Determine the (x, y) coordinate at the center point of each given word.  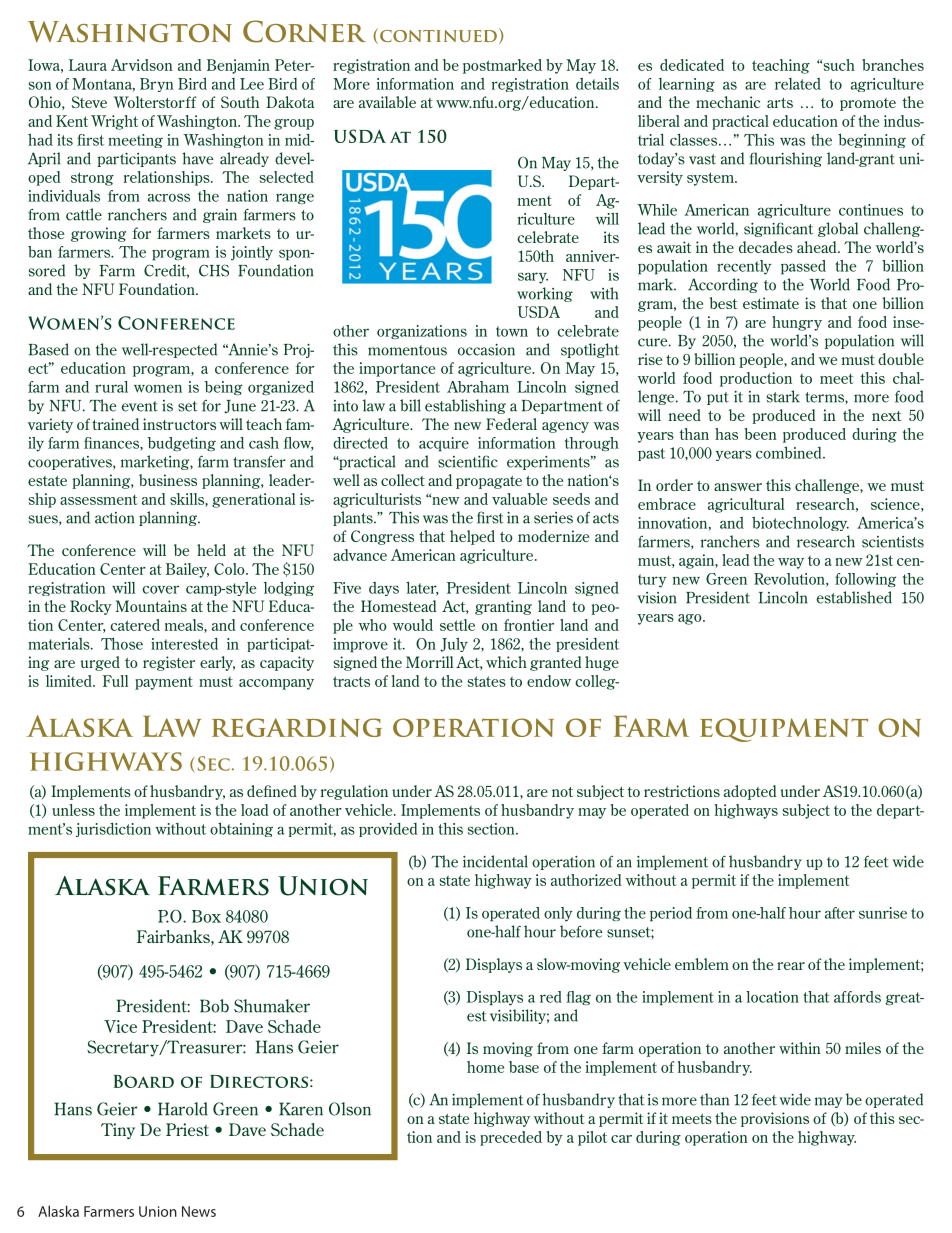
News (199, 1211)
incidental (495, 861)
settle (457, 625)
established (854, 597)
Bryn (157, 85)
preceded (511, 1138)
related (798, 84)
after (840, 913)
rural (111, 387)
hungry (797, 323)
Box (206, 916)
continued (438, 36)
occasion (486, 350)
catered (135, 625)
